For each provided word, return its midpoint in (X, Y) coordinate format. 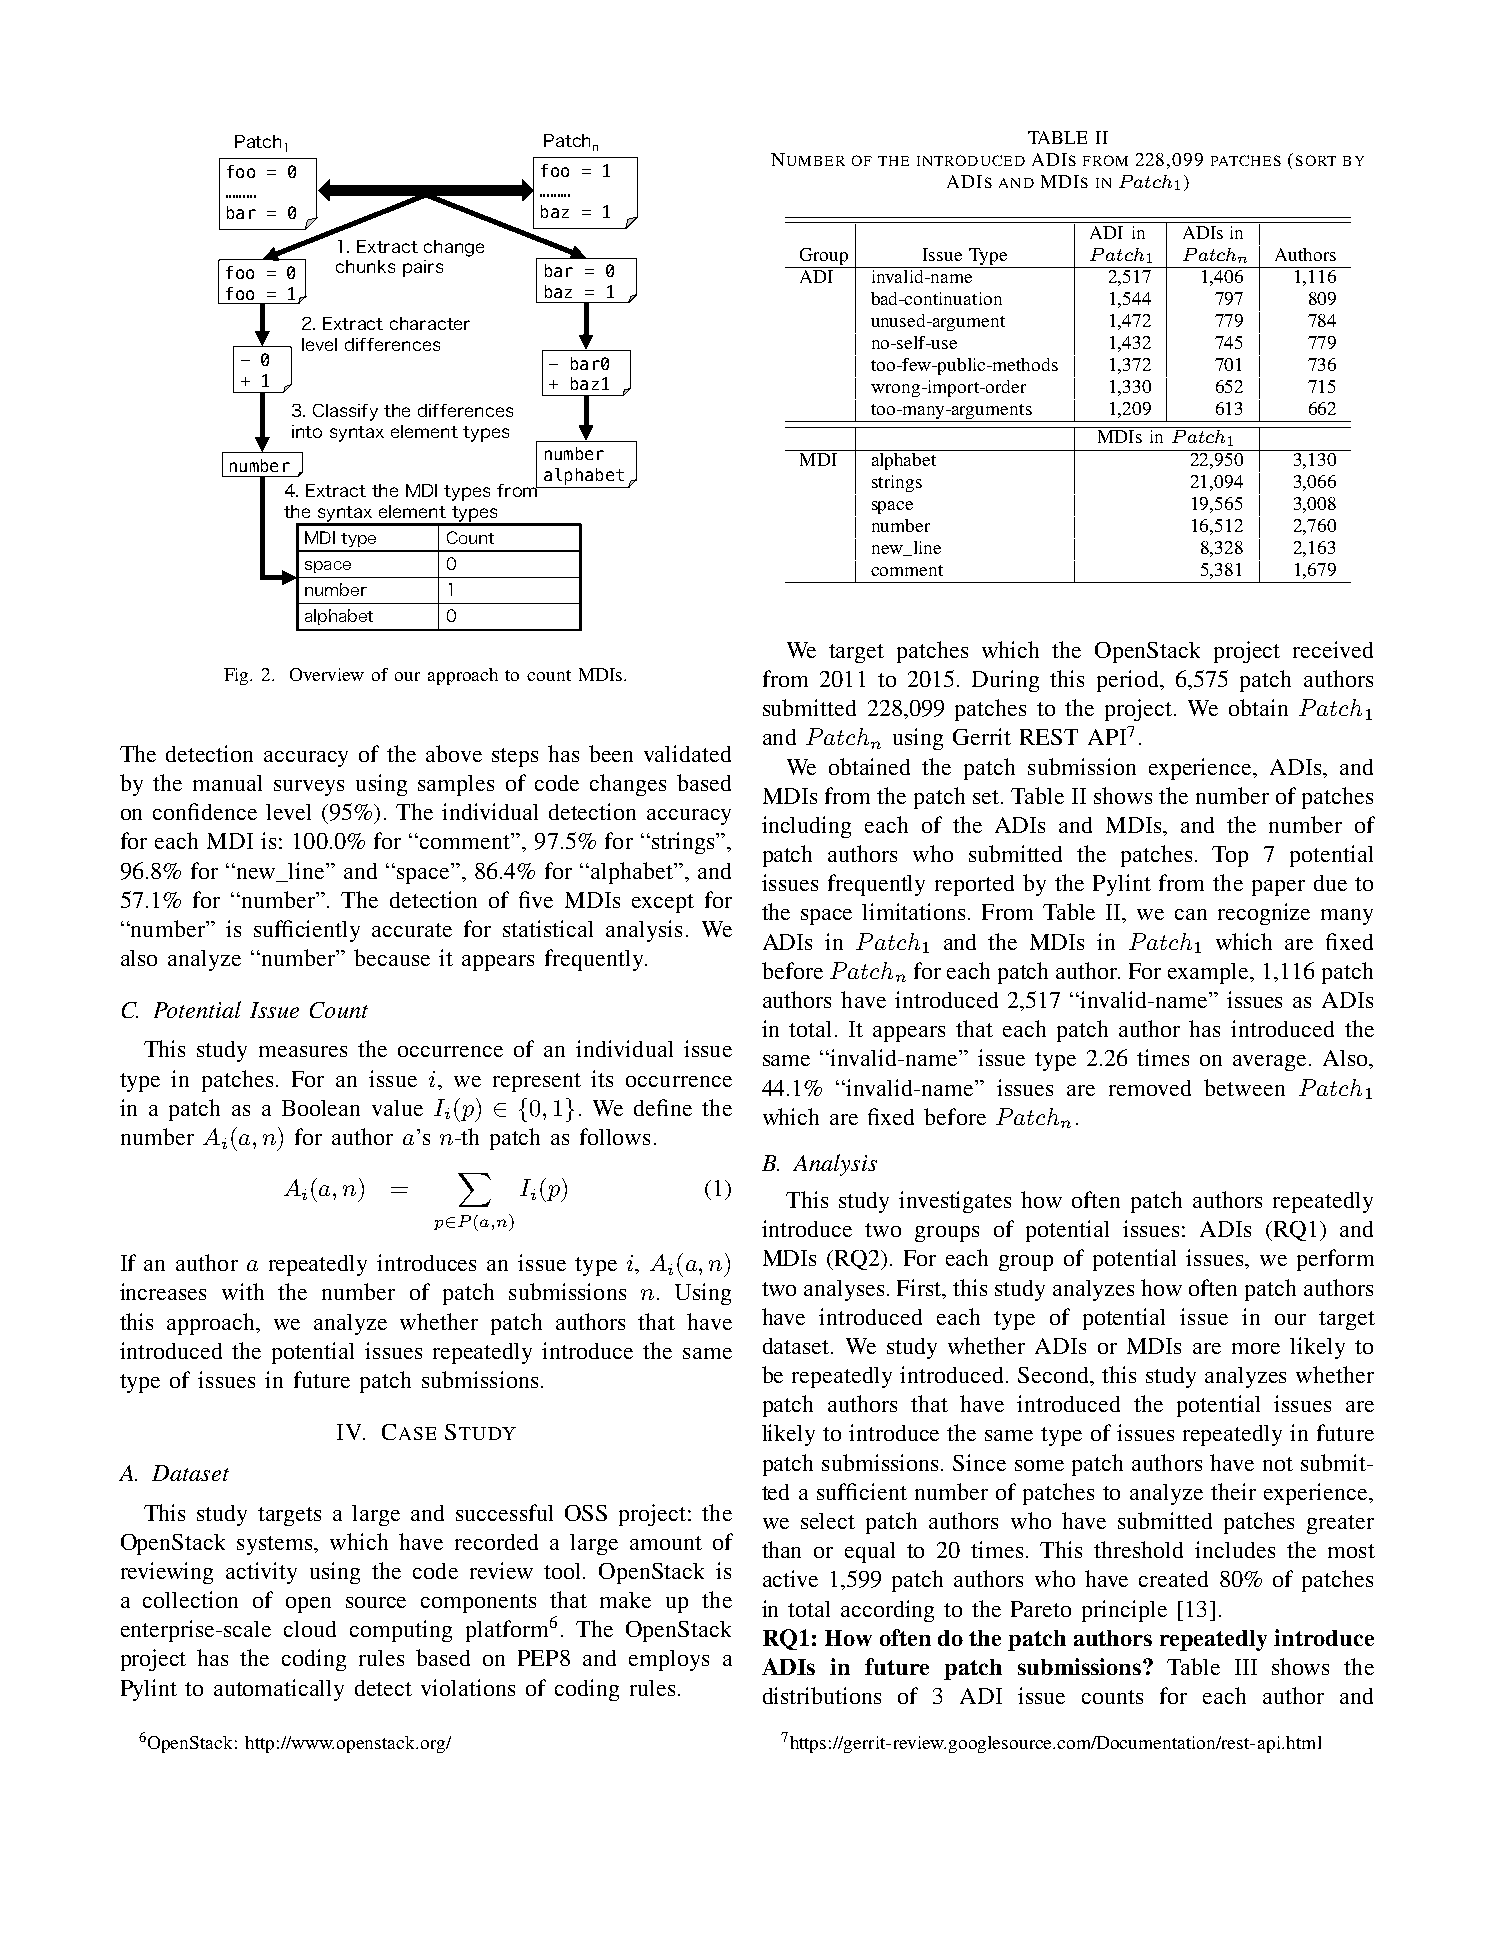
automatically (279, 1690)
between (1244, 1087)
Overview (327, 674)
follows (615, 1136)
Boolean (321, 1108)
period (1129, 681)
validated (687, 753)
